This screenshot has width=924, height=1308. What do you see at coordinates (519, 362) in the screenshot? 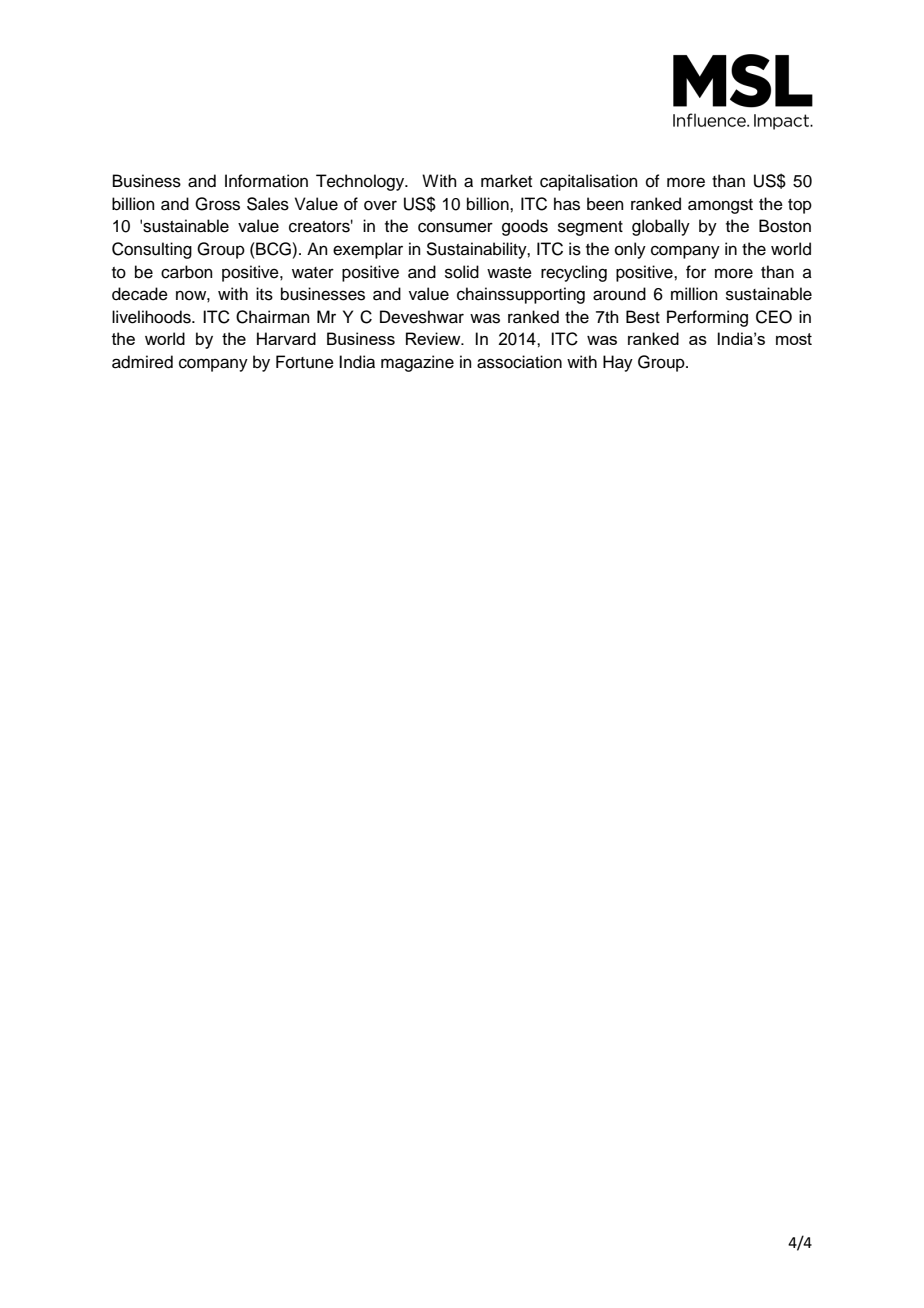
I see `association` at bounding box center [519, 362].
